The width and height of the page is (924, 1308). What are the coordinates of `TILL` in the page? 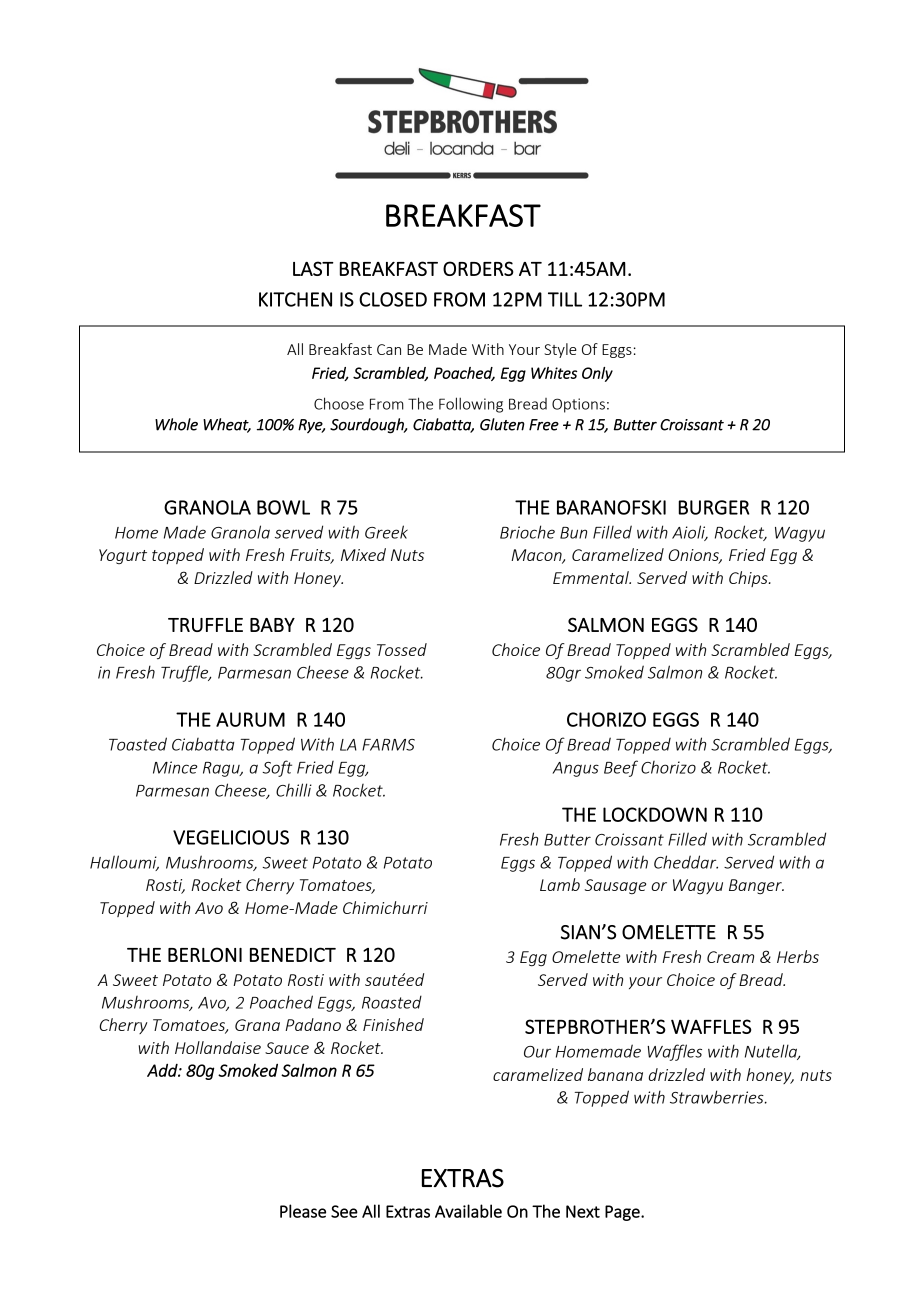 It's located at (565, 299).
